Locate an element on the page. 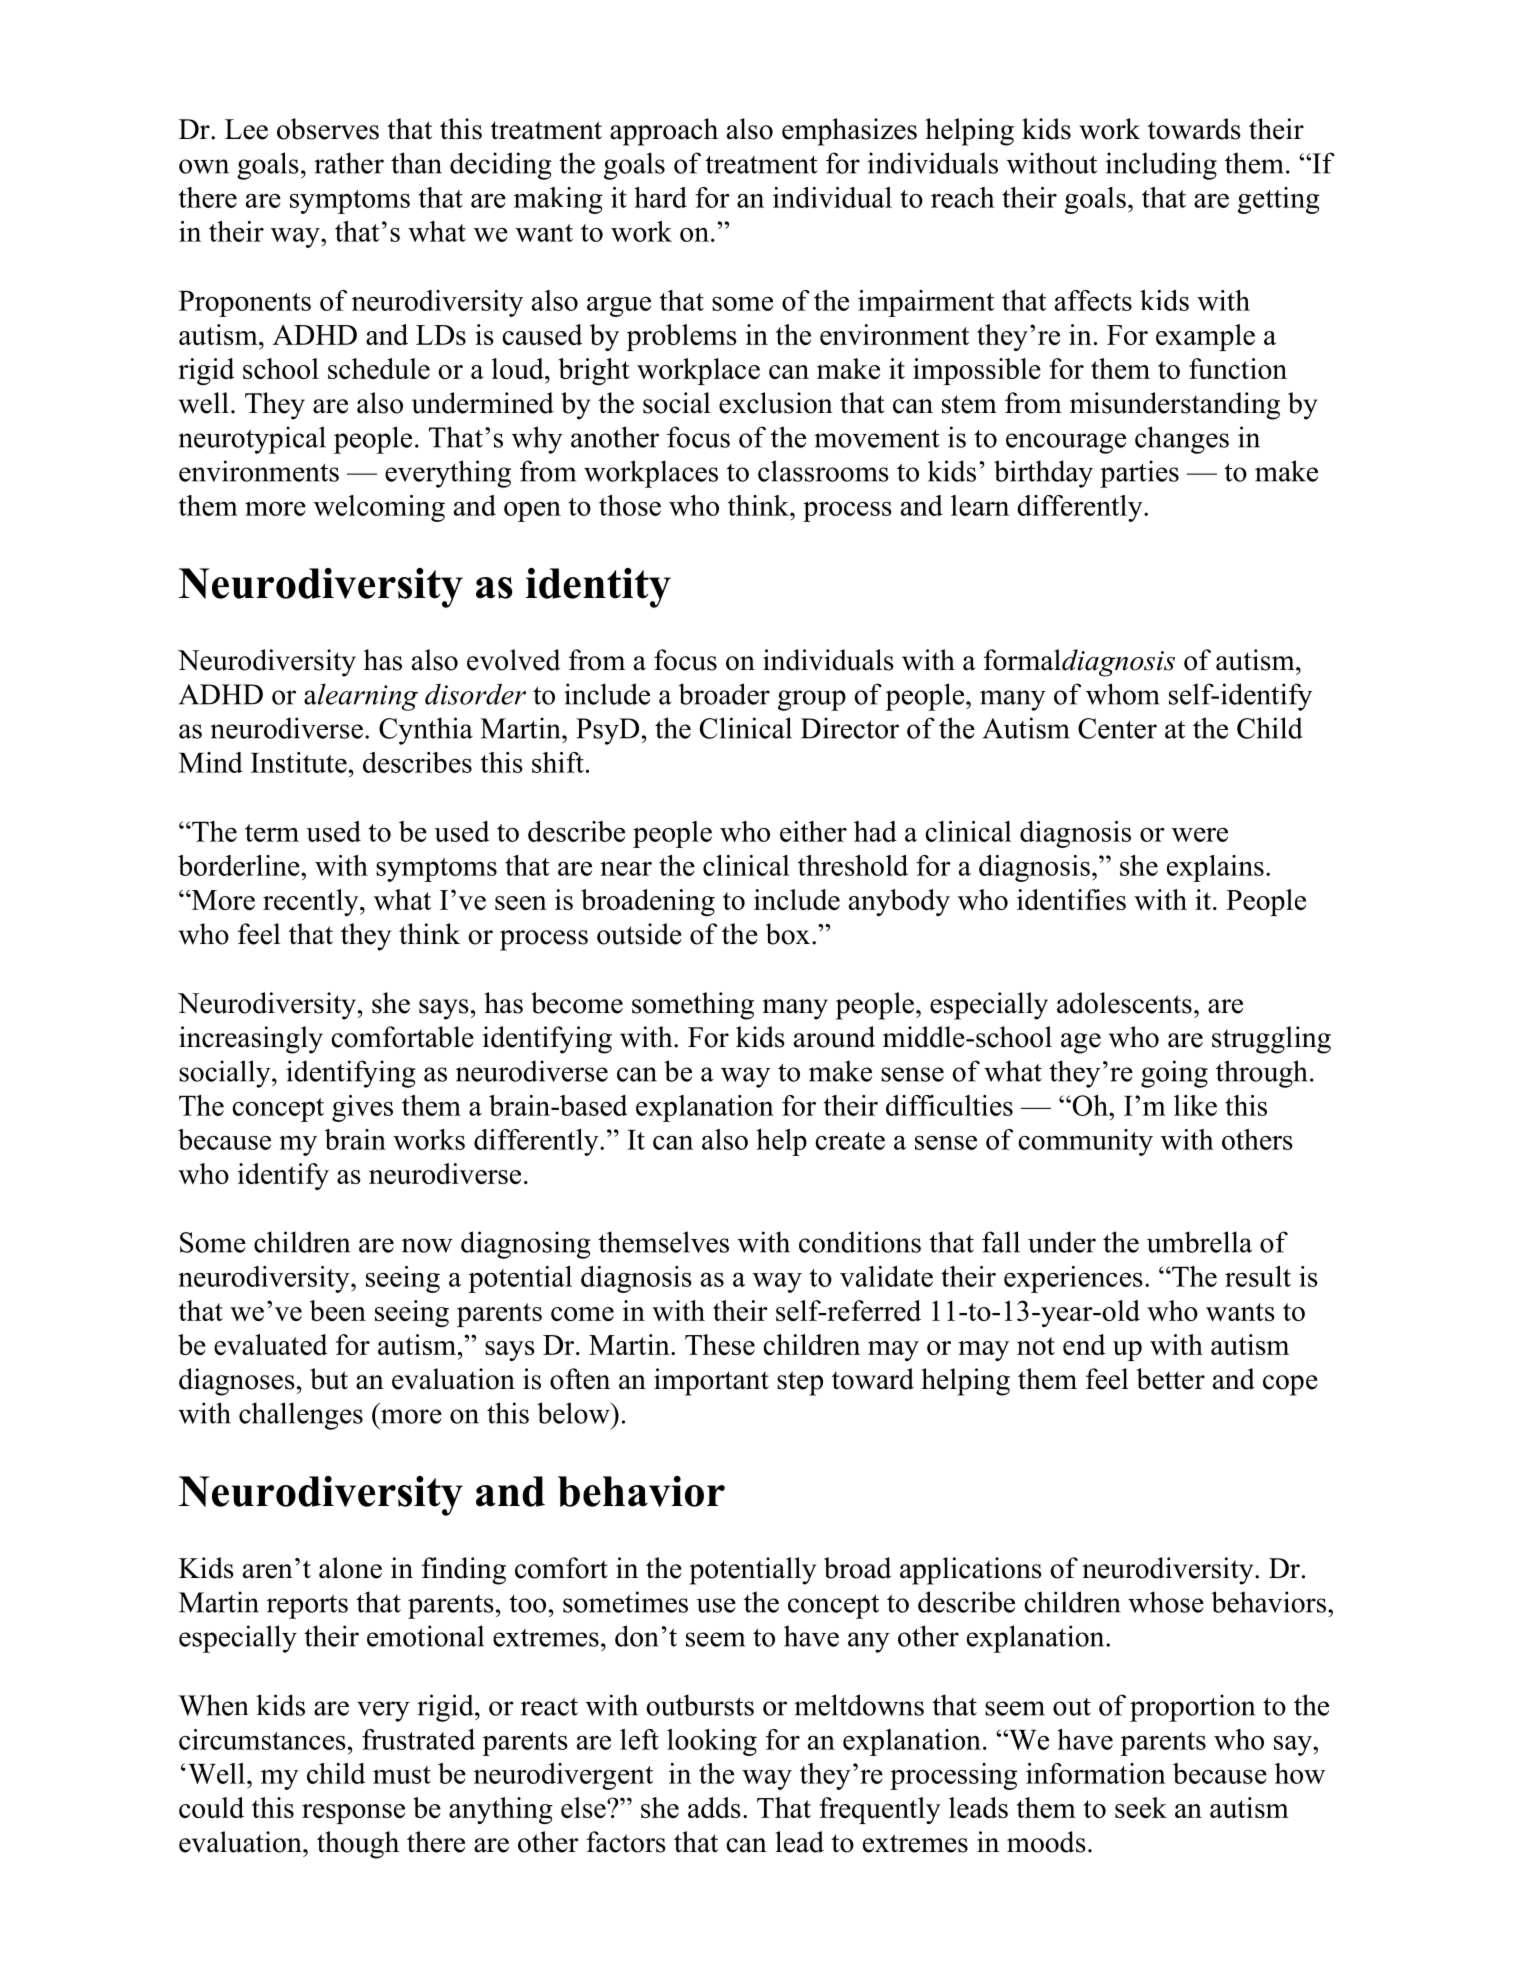 This document has height=1961, width=1515. adds is located at coordinates (714, 1807).
